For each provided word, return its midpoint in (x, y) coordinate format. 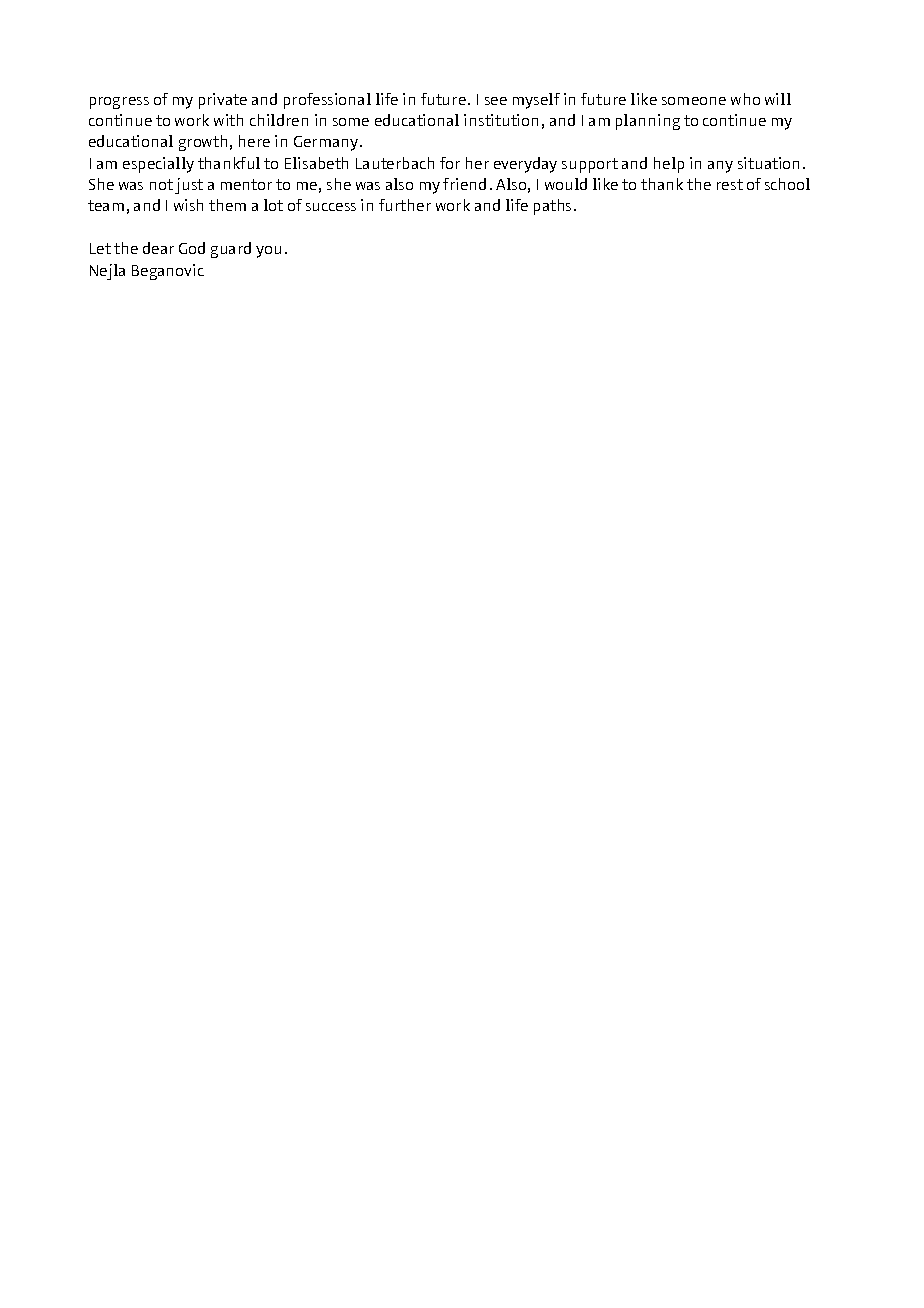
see (496, 101)
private (223, 101)
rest (730, 184)
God (192, 248)
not (161, 184)
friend (464, 184)
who (745, 99)
